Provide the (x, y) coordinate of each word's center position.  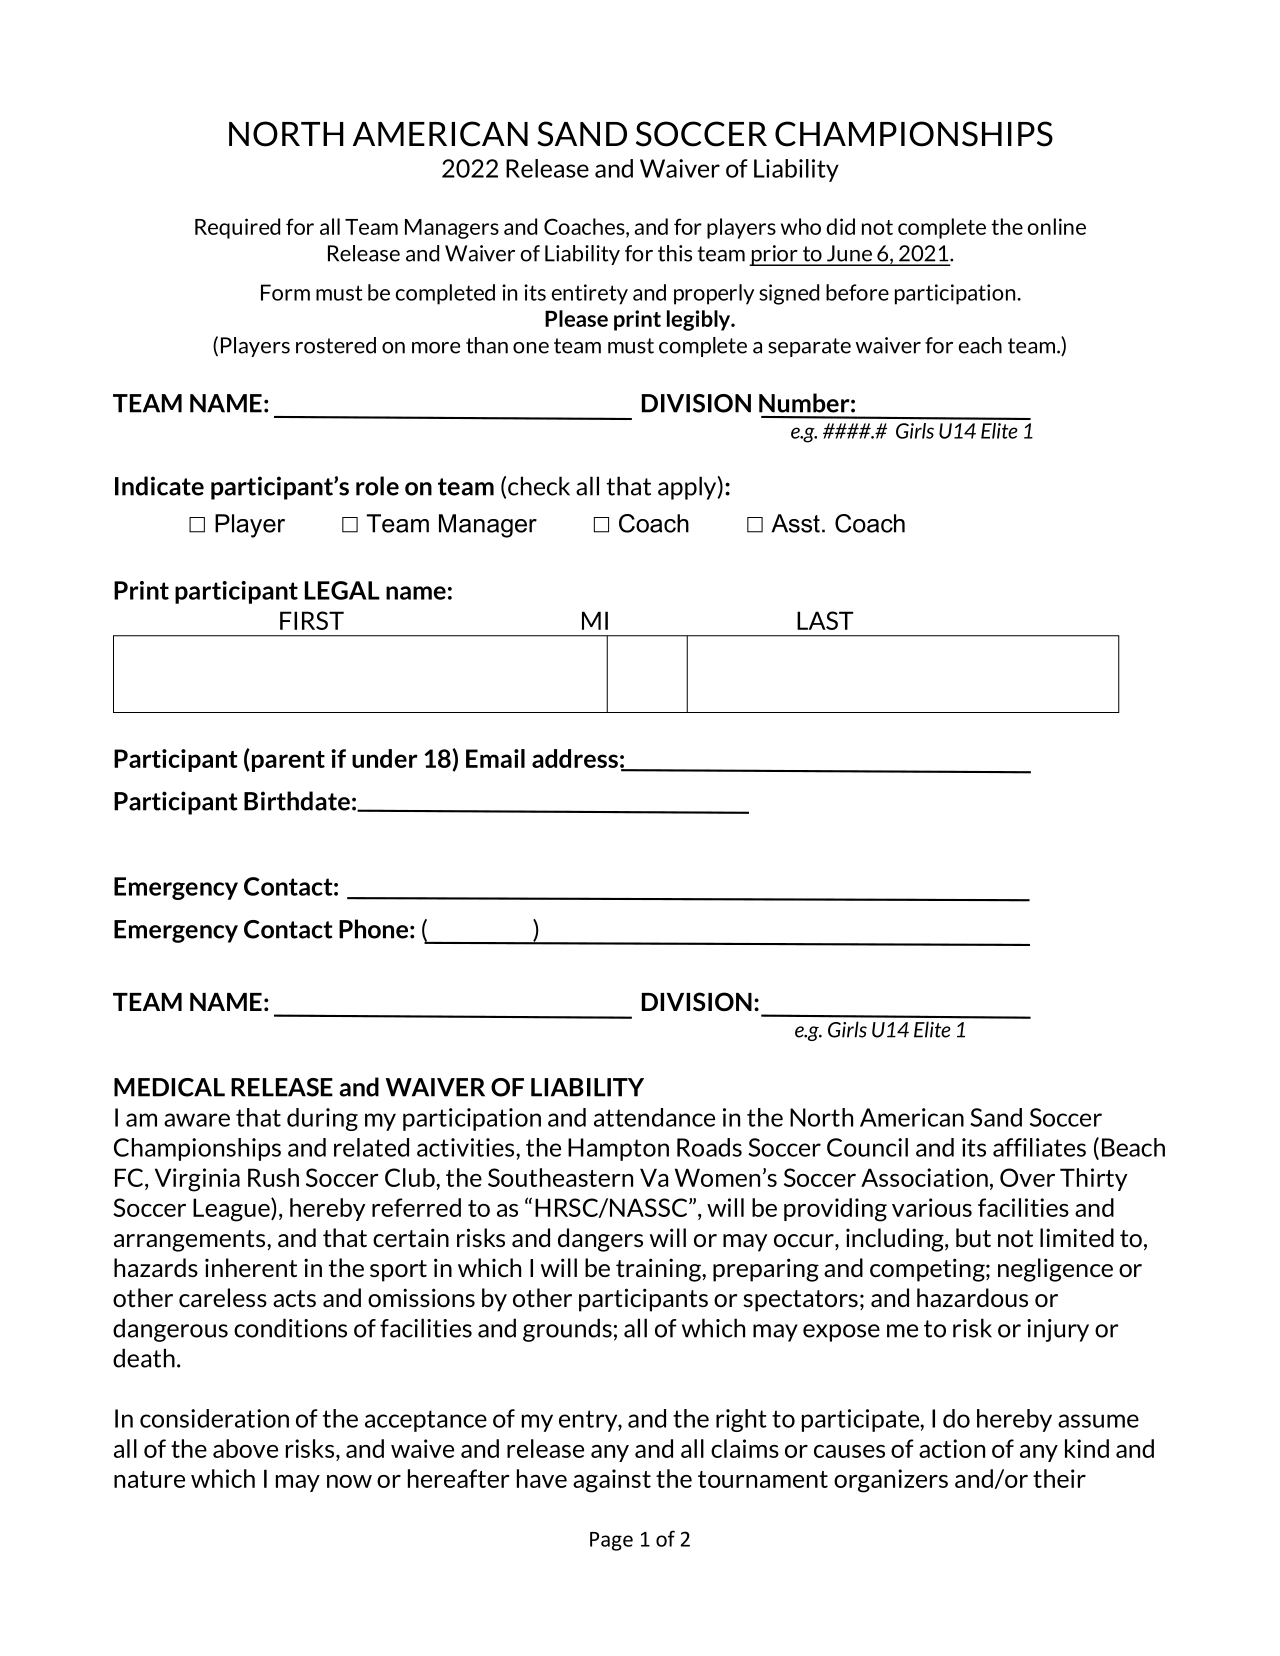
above (245, 1448)
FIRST (312, 620)
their (1059, 1478)
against (612, 1481)
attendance (654, 1117)
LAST (825, 620)
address (575, 758)
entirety (590, 294)
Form (285, 292)
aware (197, 1120)
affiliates (1039, 1147)
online (1057, 226)
